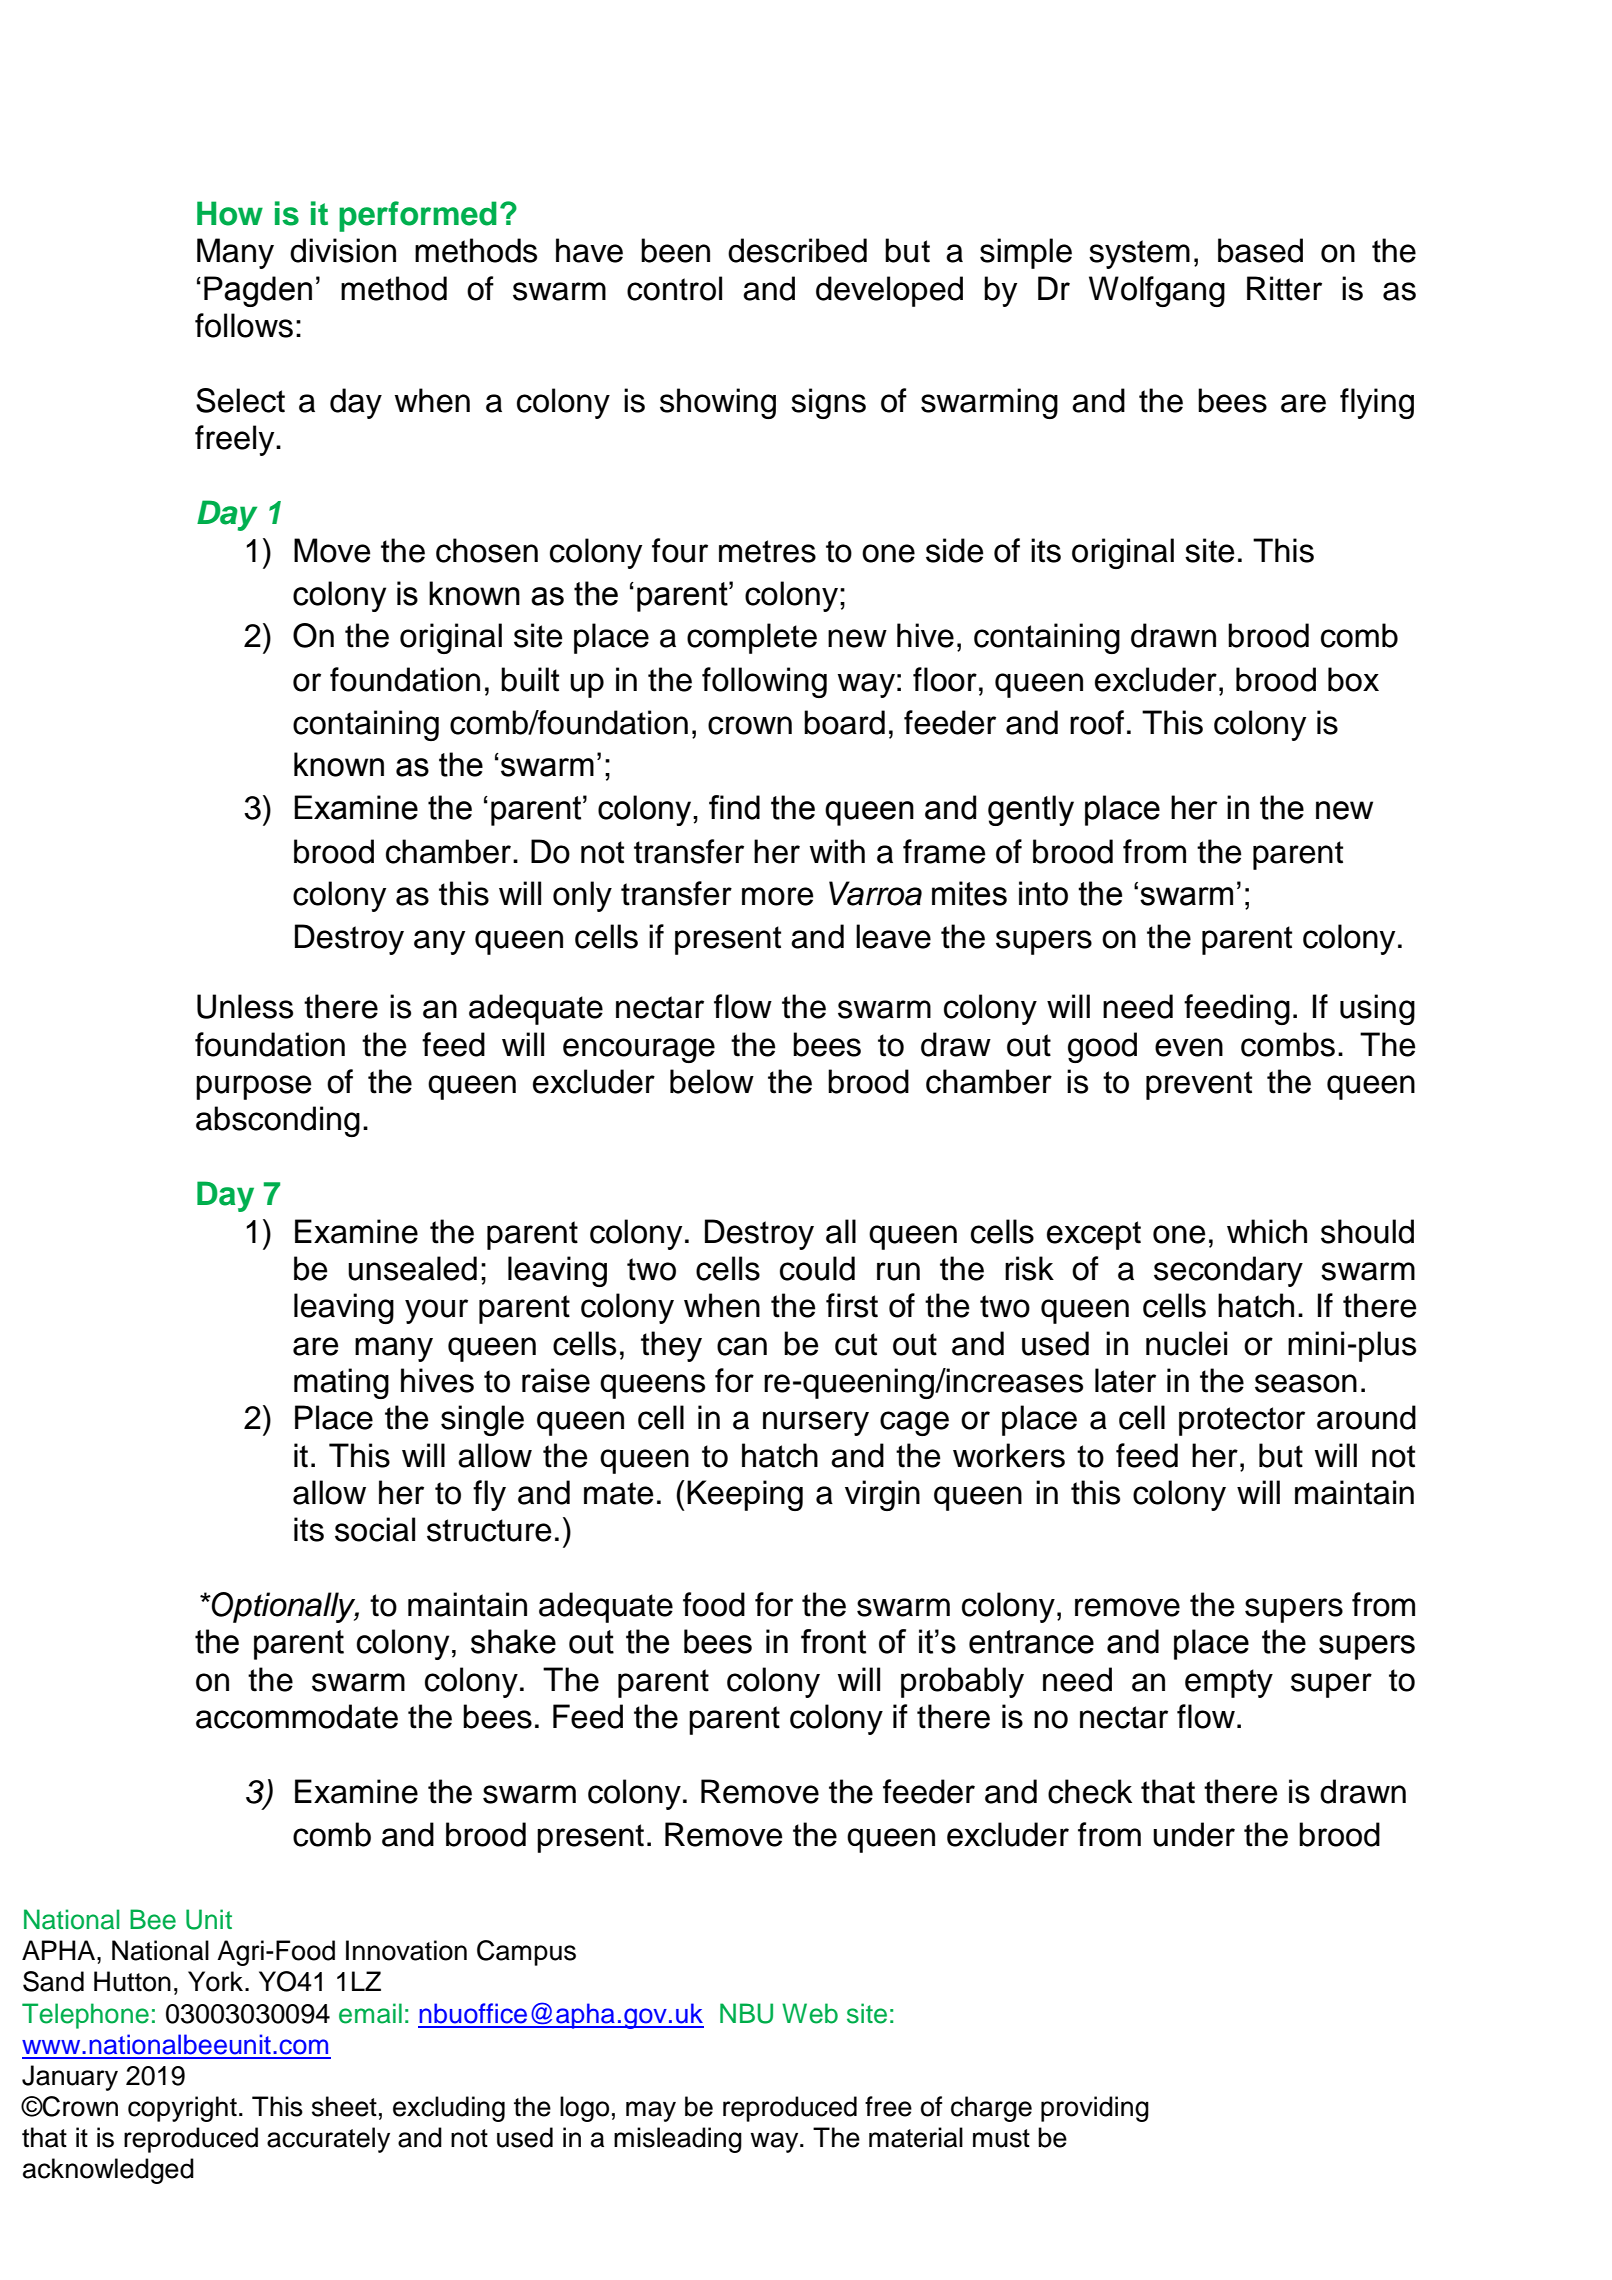 This screenshot has height=2280, width=1612. I want to click on follows, so click(244, 325).
